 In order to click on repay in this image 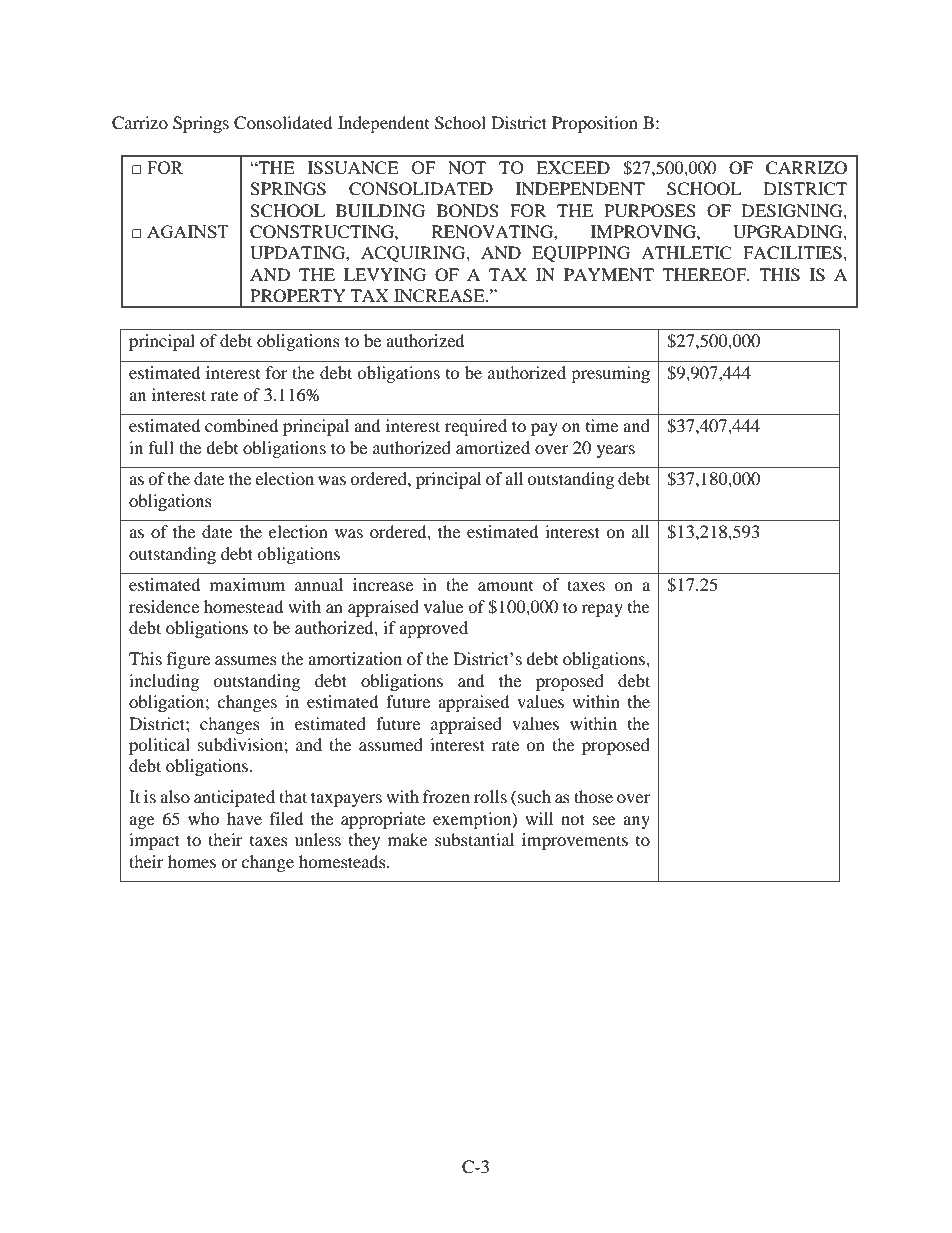, I will do `click(602, 610)`.
